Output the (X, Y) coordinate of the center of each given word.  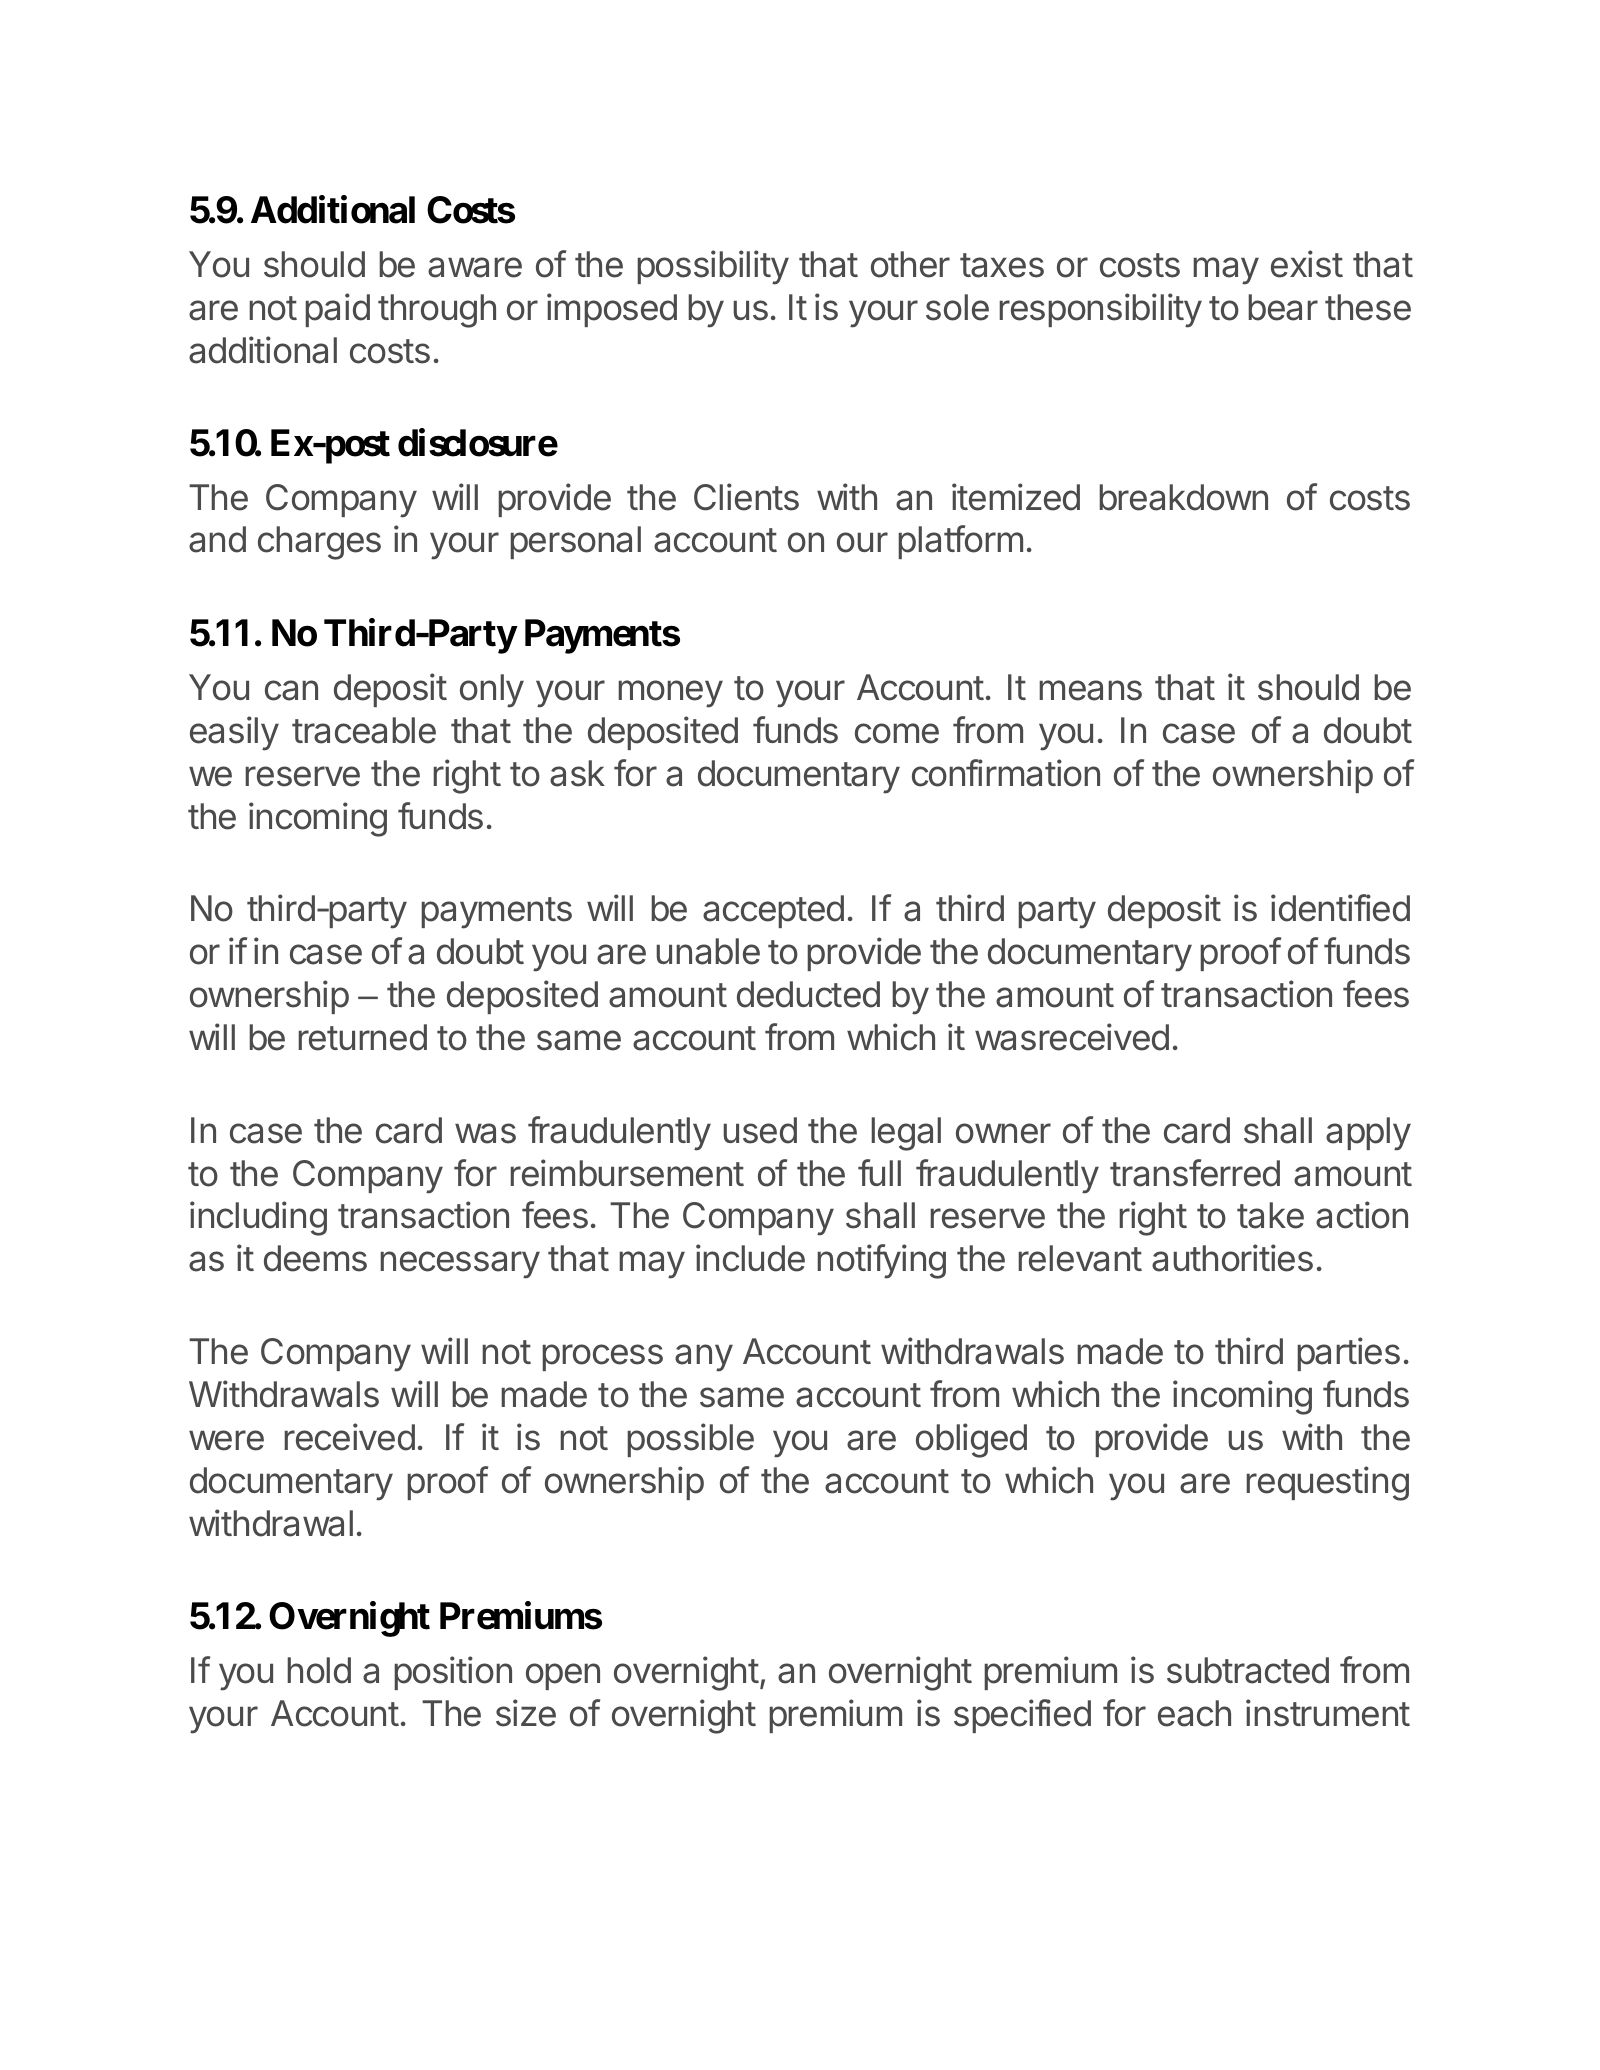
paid (337, 310)
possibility (713, 267)
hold (319, 1670)
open (563, 1676)
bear (1283, 307)
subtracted (1248, 1670)
